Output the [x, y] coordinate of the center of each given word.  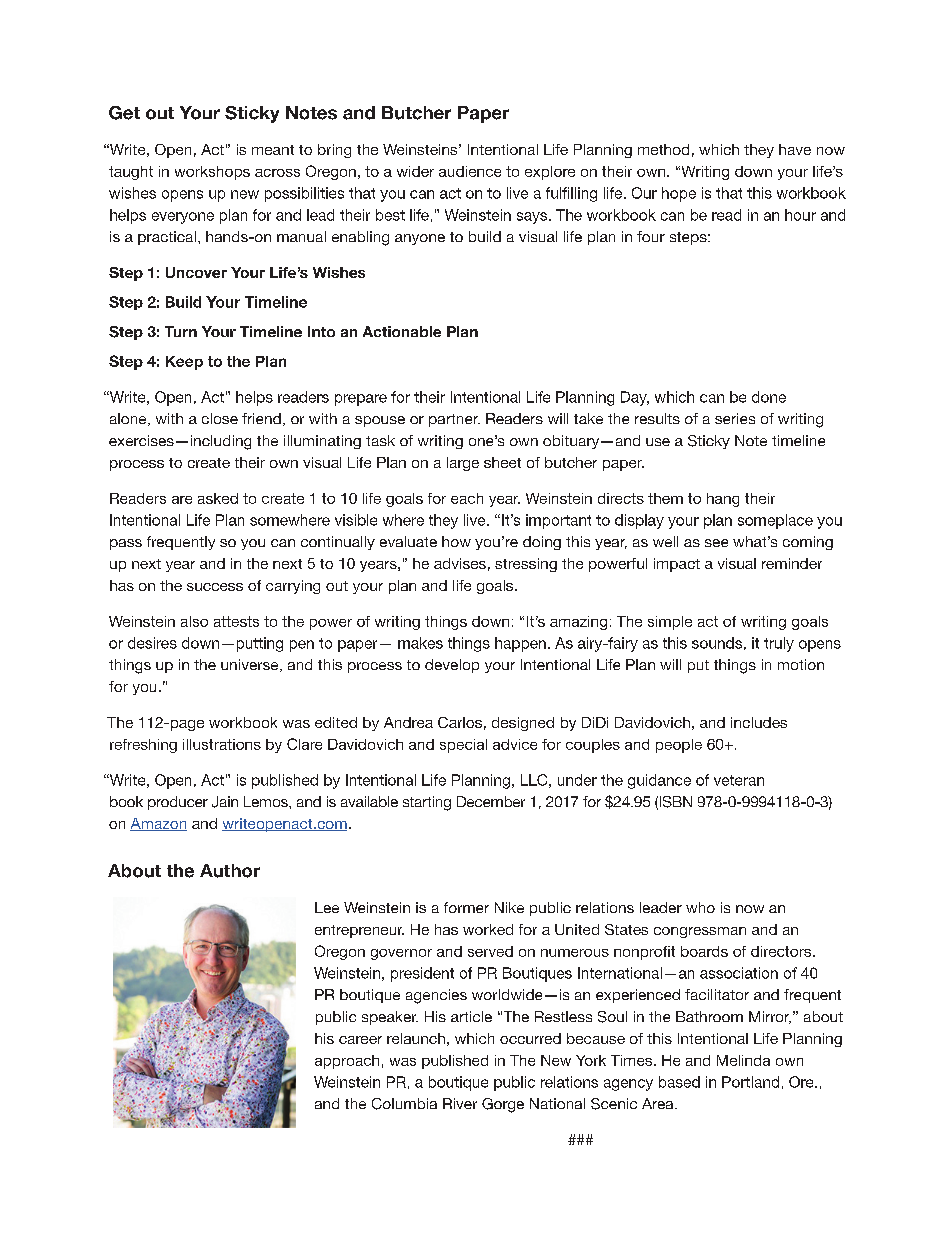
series [735, 418]
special [463, 746]
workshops [212, 173]
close [220, 418]
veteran [739, 780]
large [463, 464]
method [663, 149]
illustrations [222, 744]
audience [470, 171]
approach [347, 1062]
